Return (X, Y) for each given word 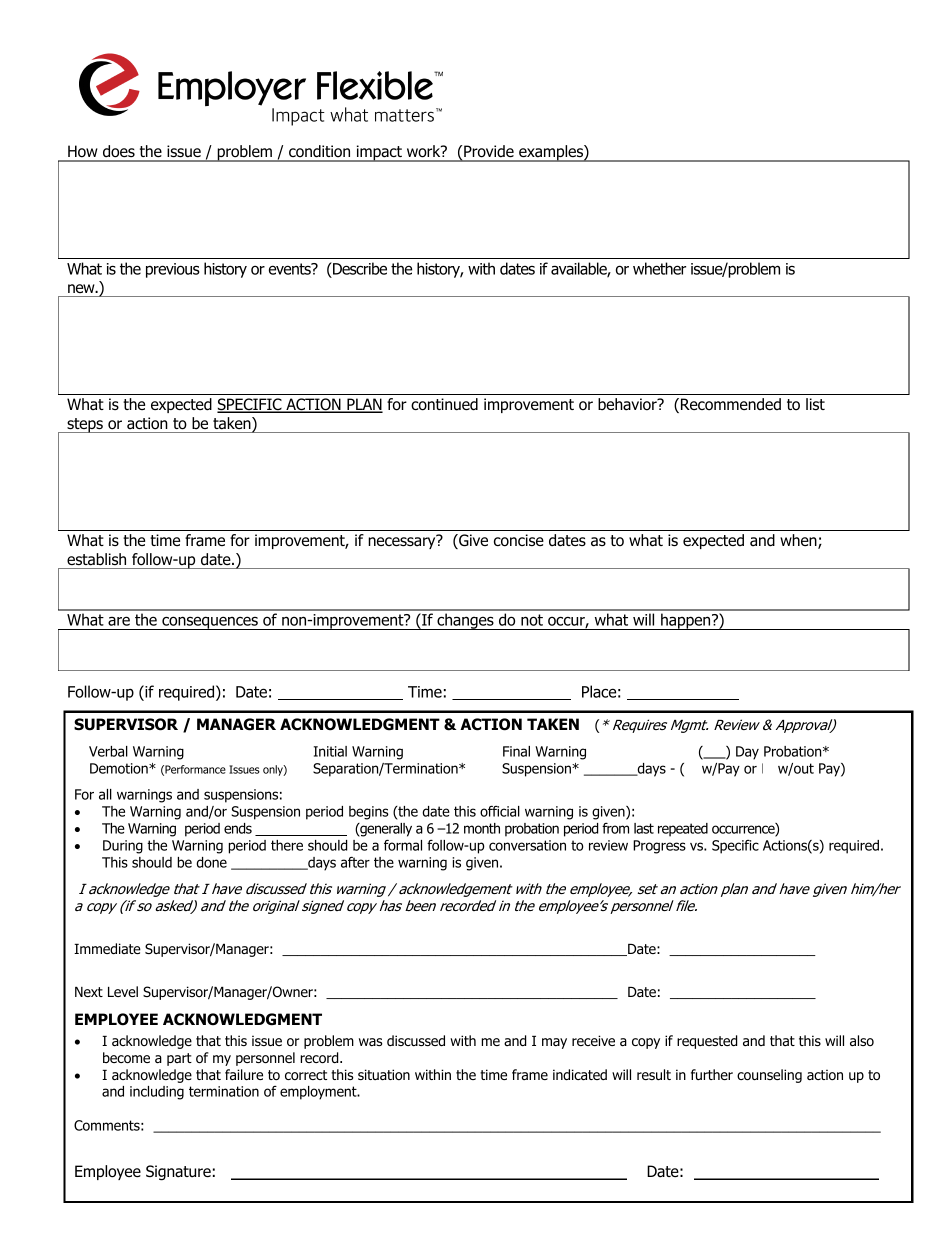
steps (85, 425)
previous (173, 270)
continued (444, 404)
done (211, 862)
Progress (659, 847)
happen (686, 621)
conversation (527, 845)
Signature (178, 1173)
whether (659, 268)
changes (465, 621)
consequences (210, 623)
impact (379, 153)
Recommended (731, 404)
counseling (769, 1076)
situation (384, 1075)
